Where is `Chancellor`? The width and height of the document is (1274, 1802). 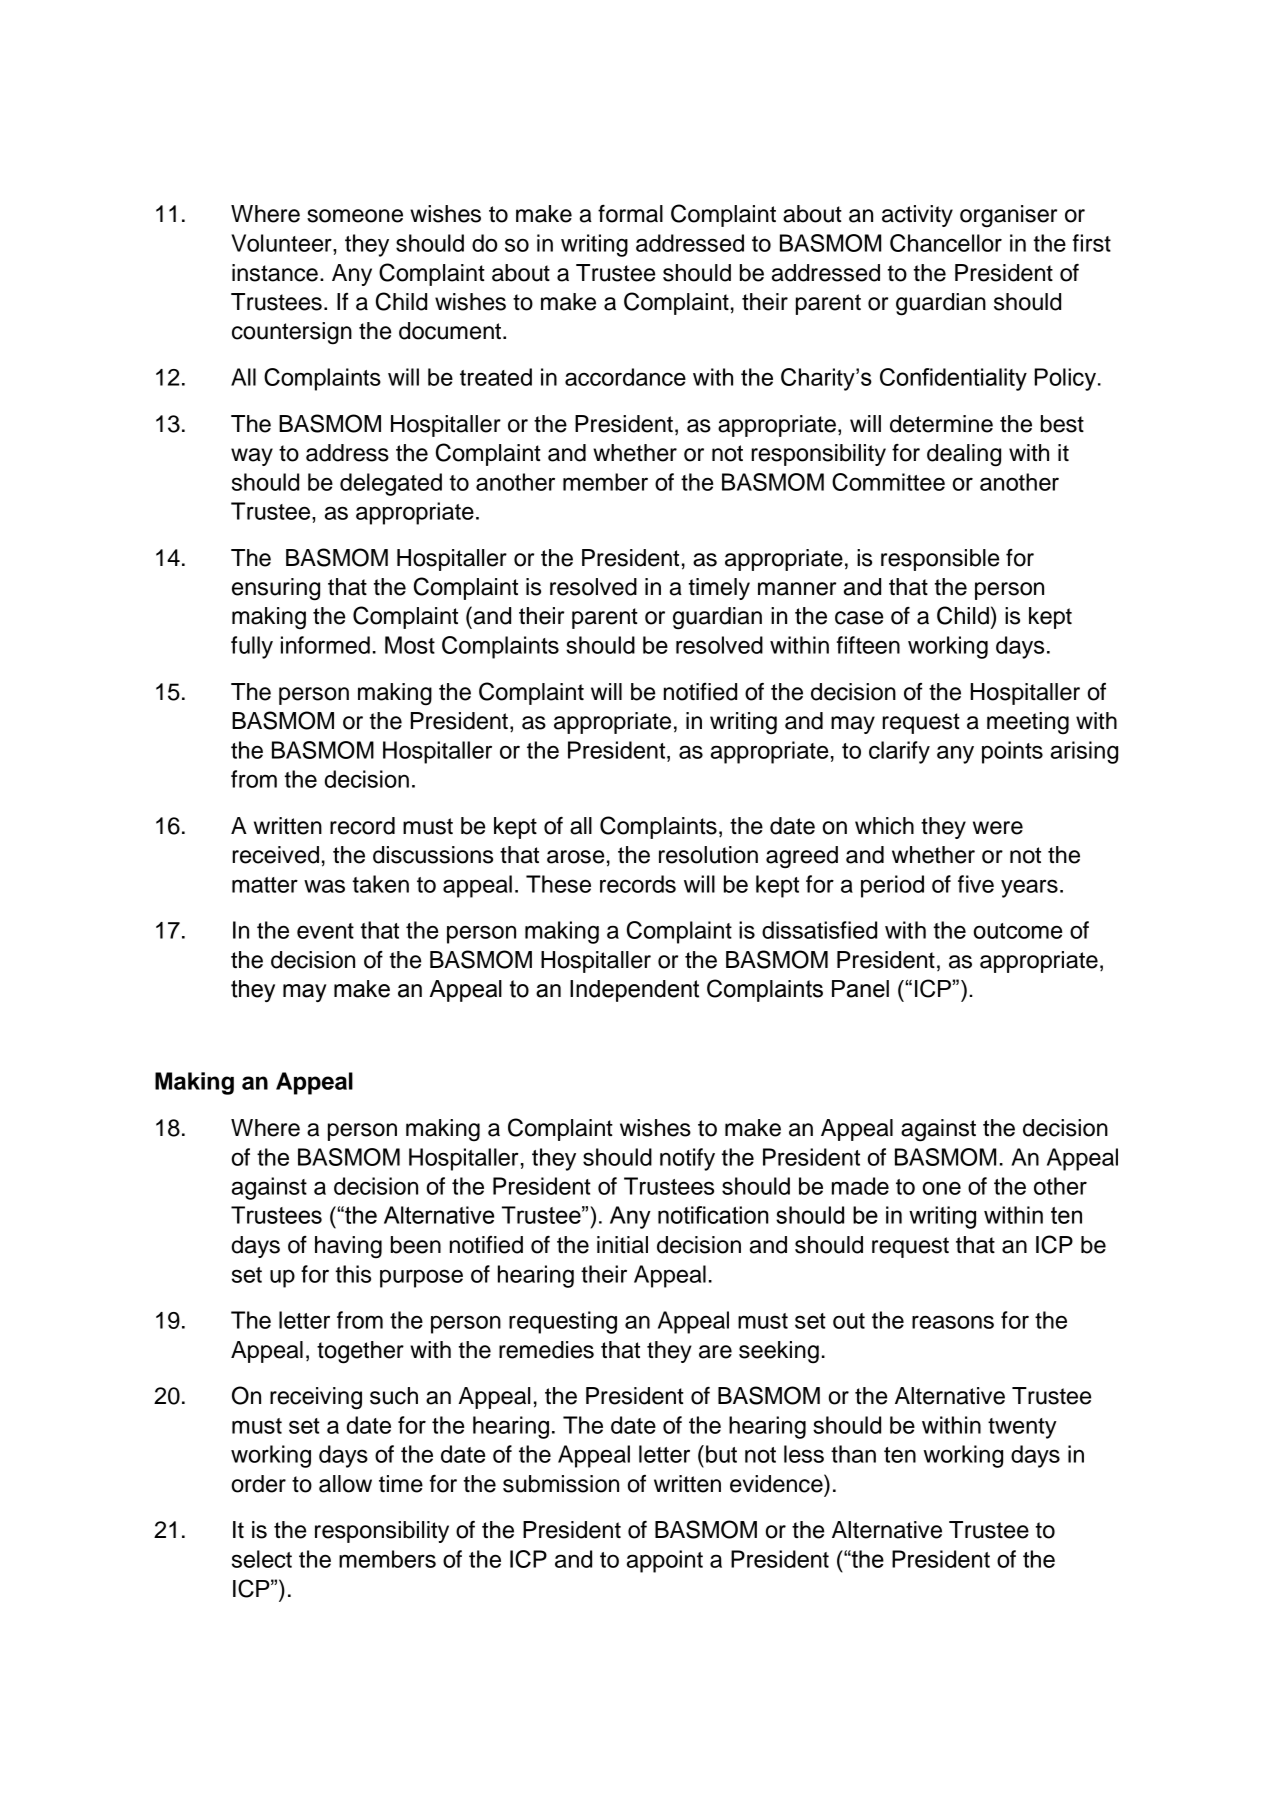
Chancellor is located at coordinates (946, 243).
